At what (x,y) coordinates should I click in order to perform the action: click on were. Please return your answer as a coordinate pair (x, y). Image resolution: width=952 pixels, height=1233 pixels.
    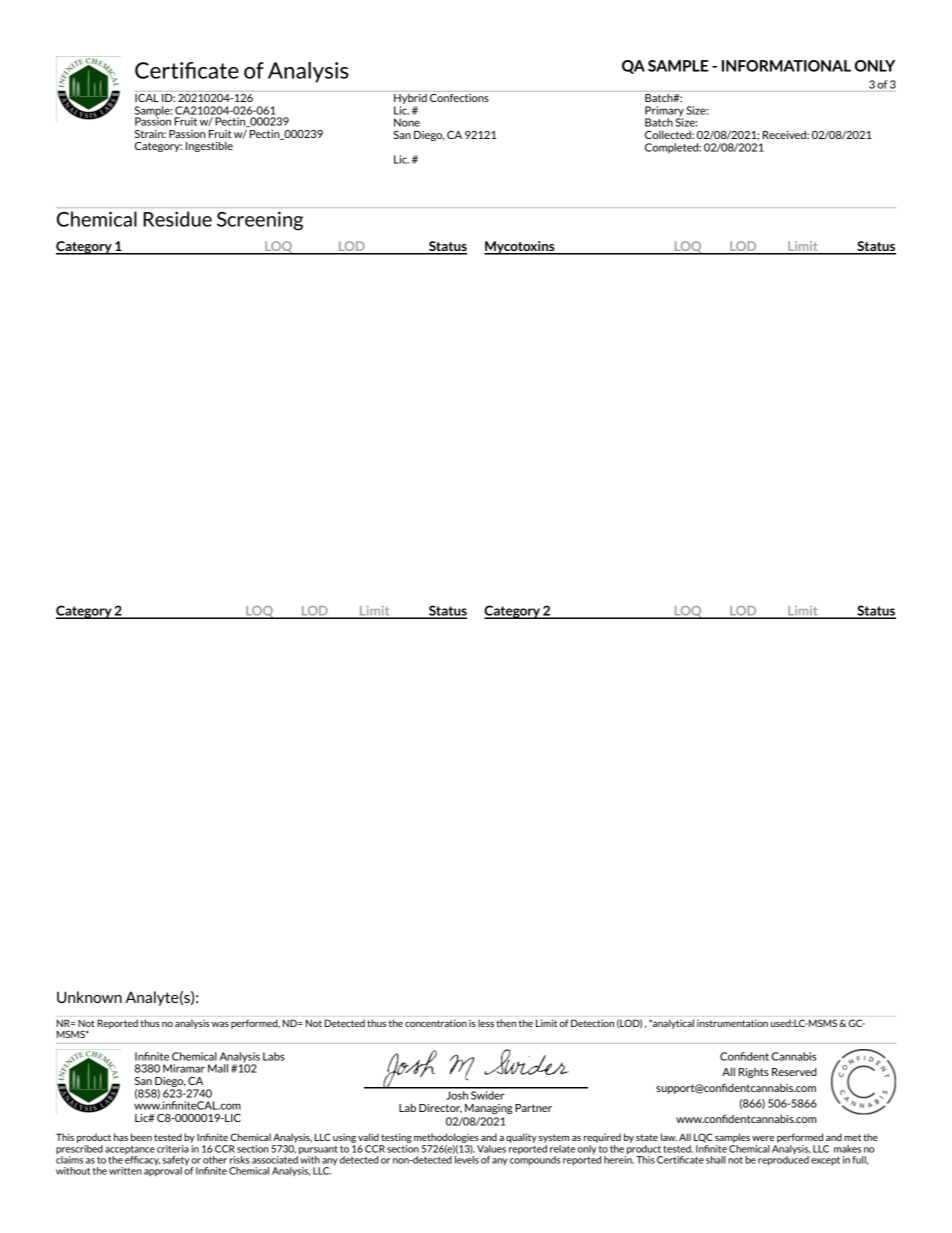
    Looking at the image, I should click on (763, 1138).
